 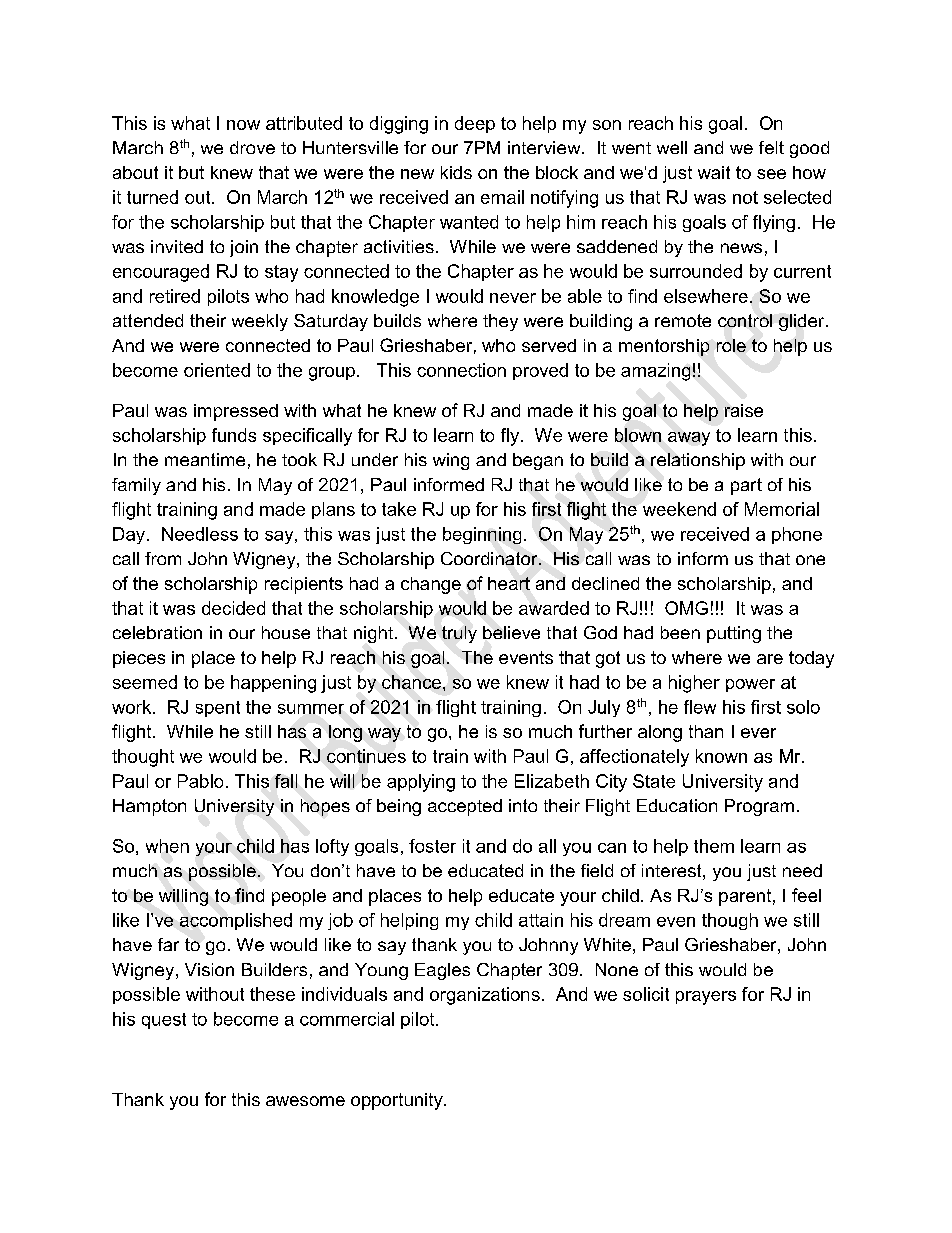 I want to click on opportunity, so click(x=398, y=1101).
